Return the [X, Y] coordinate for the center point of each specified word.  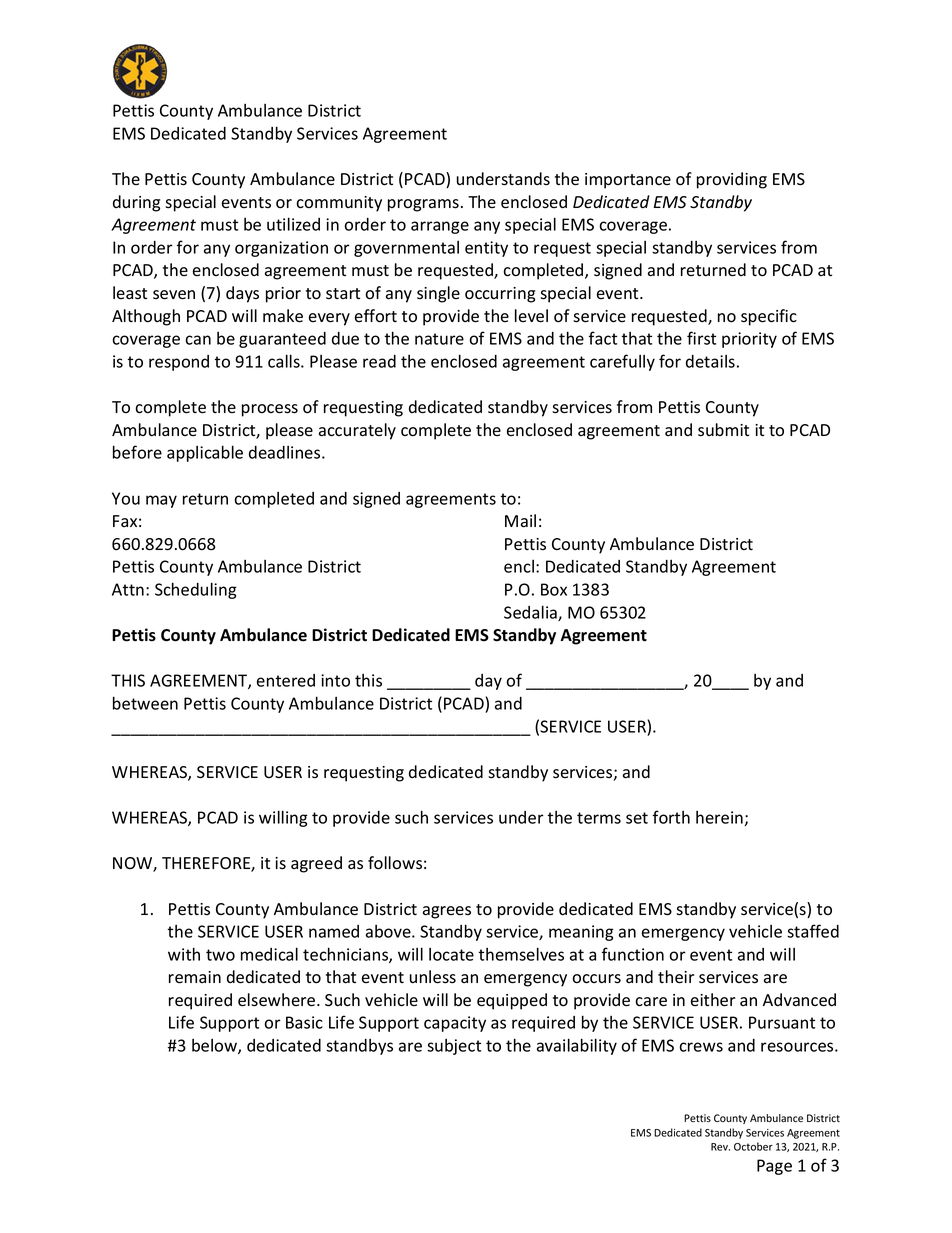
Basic [304, 1022]
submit [723, 430]
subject [454, 1047]
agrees [447, 912]
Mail [520, 521]
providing [732, 180]
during [136, 203]
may [161, 501]
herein [719, 817]
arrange [440, 227]
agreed [316, 864]
